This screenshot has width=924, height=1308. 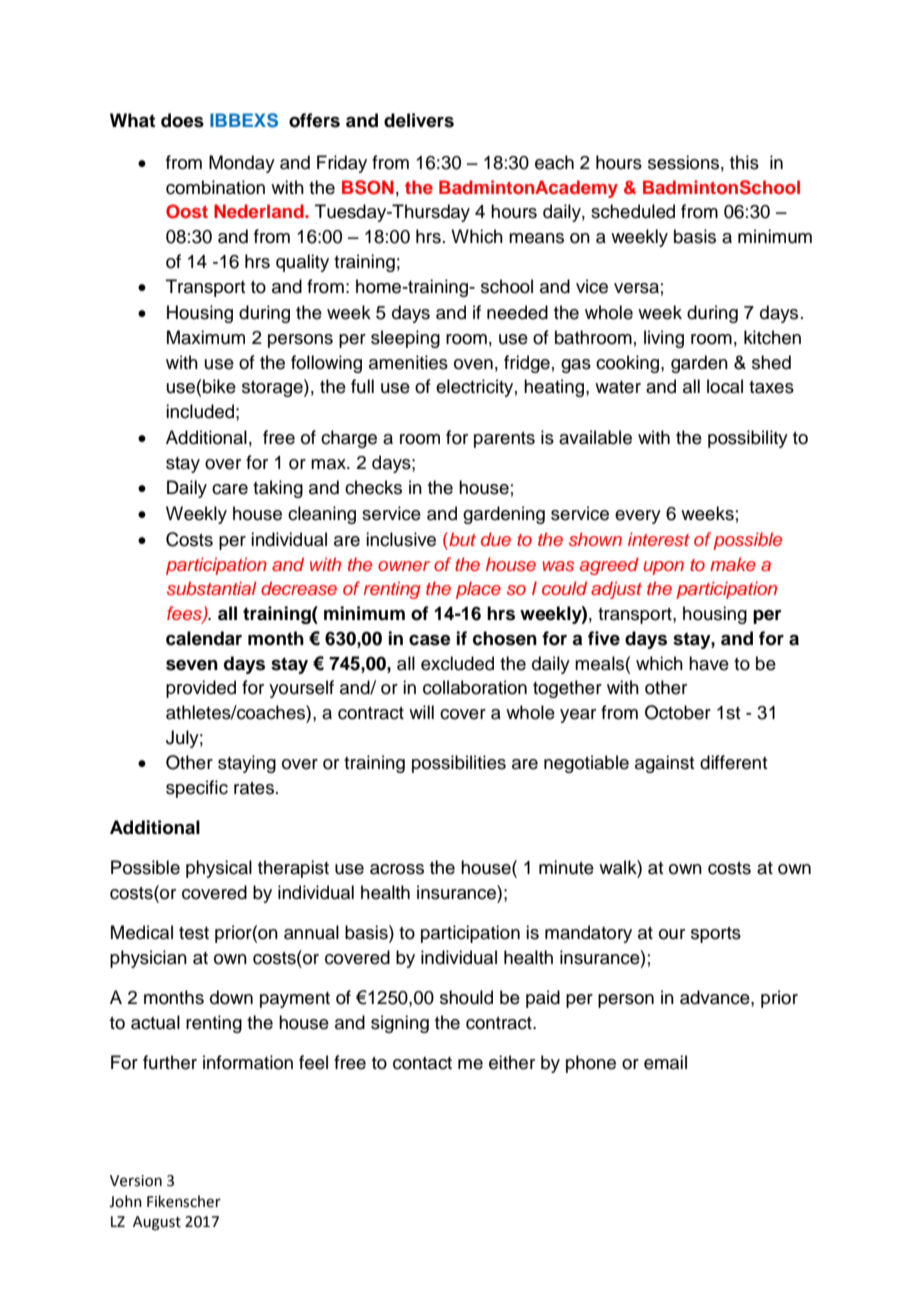 What do you see at coordinates (665, 1062) in the screenshot?
I see `email` at bounding box center [665, 1062].
